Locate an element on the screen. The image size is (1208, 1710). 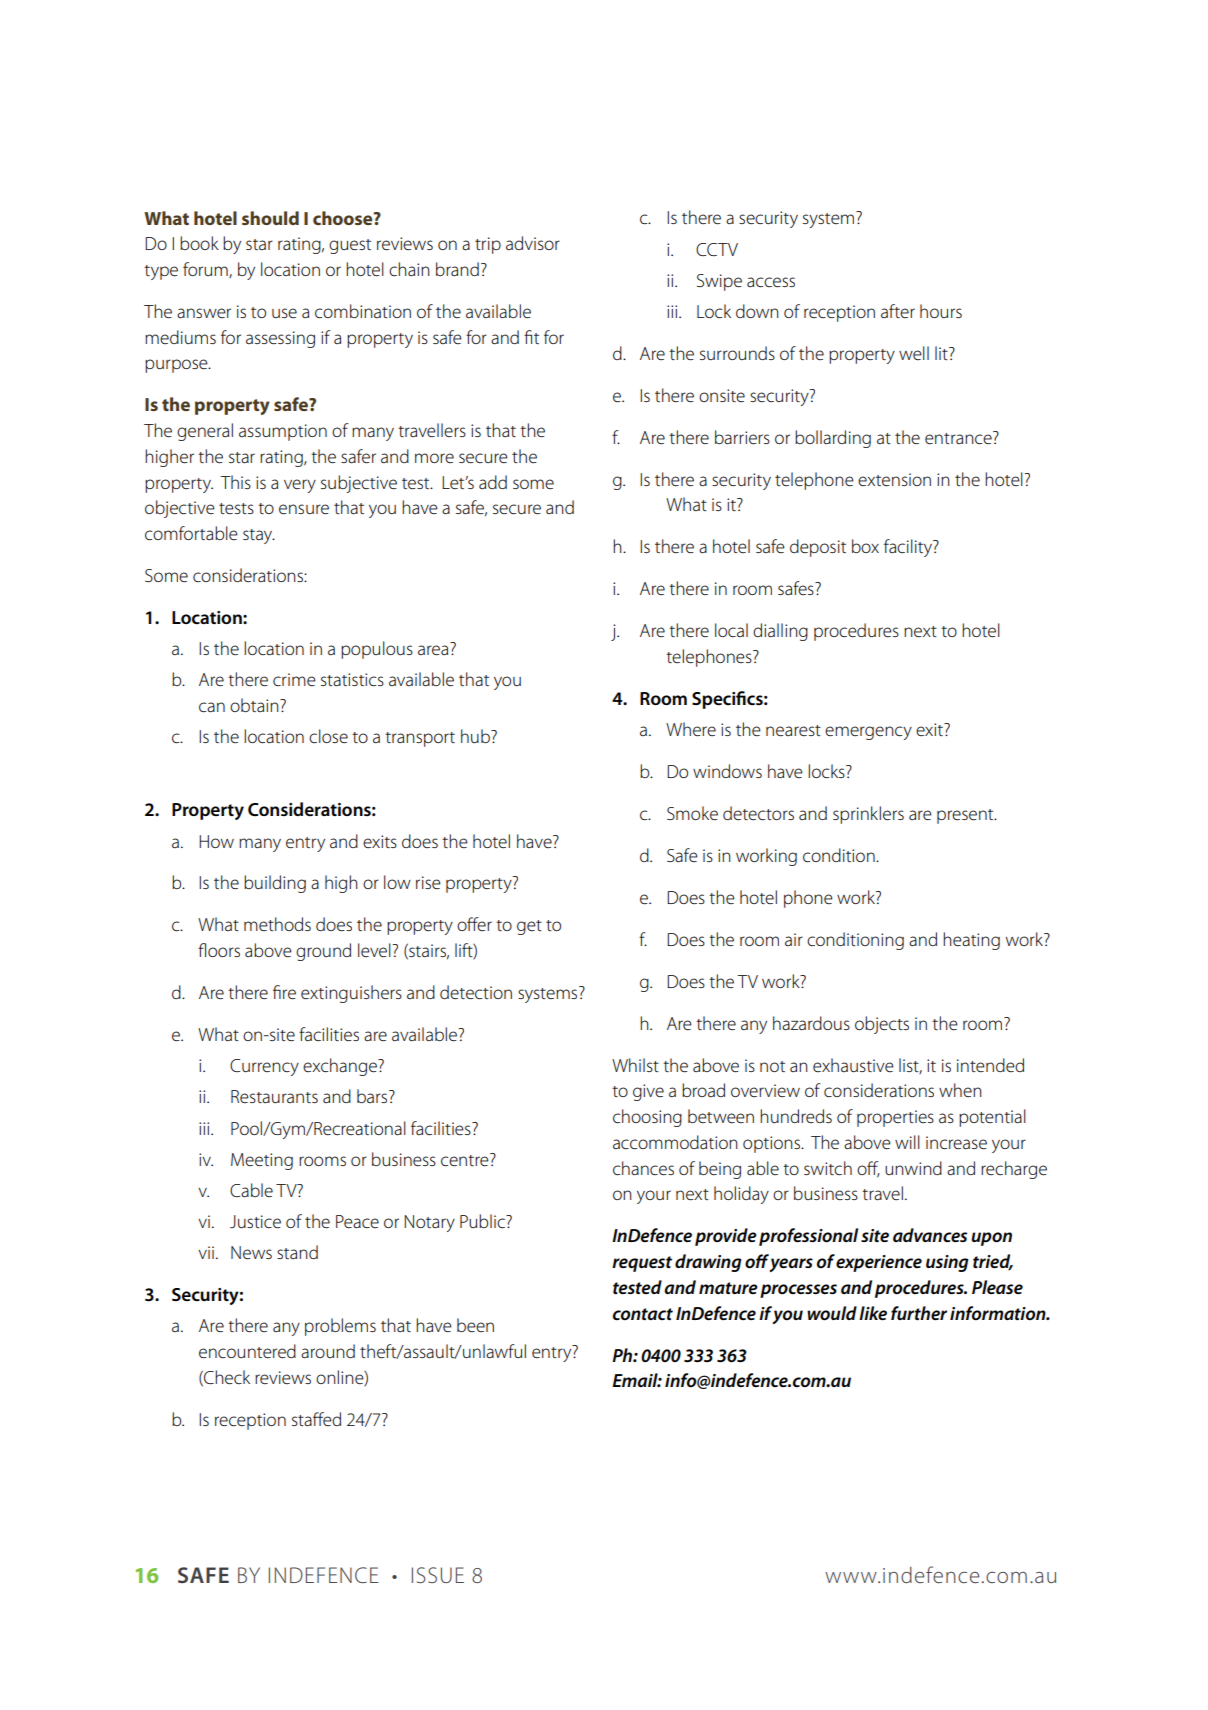
contact is located at coordinates (643, 1314).
